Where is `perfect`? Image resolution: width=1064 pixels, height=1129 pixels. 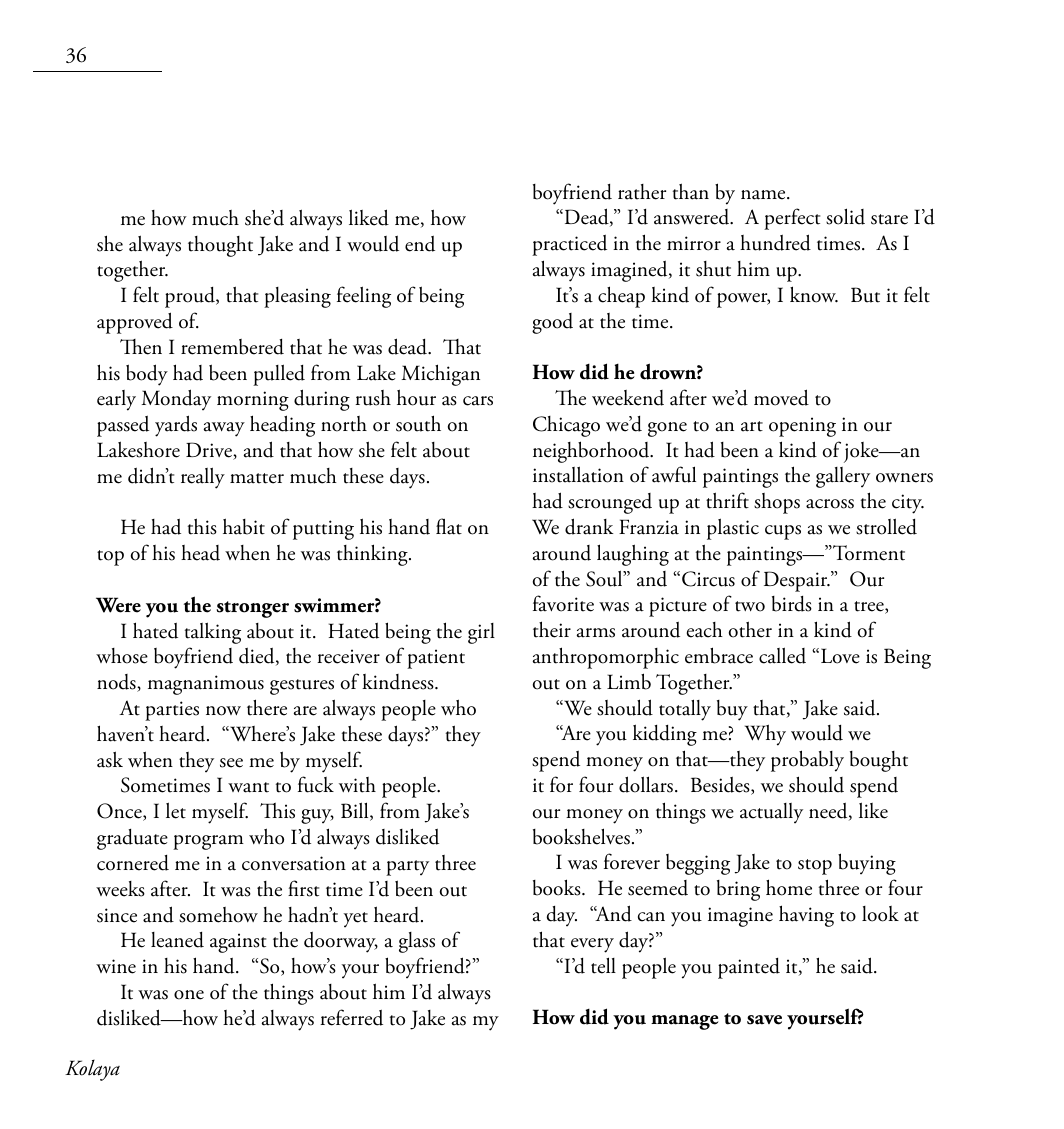
perfect is located at coordinates (792, 219).
